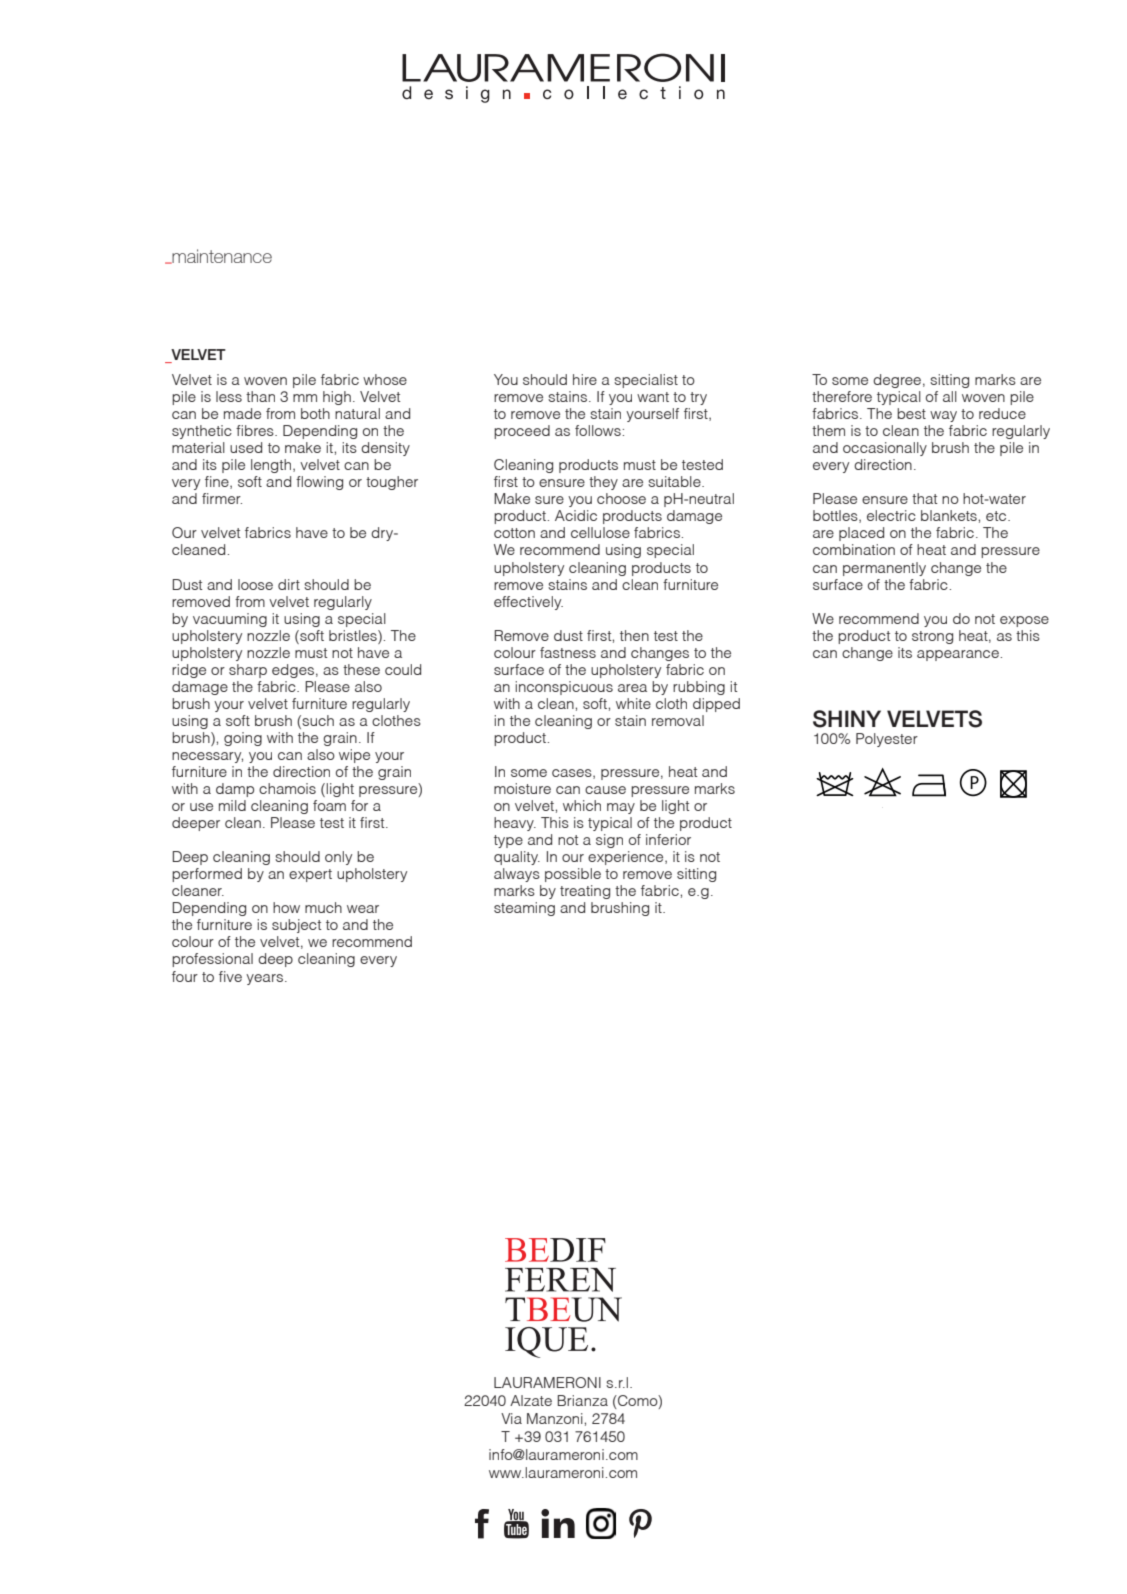 The width and height of the screenshot is (1127, 1594). Describe the element at coordinates (221, 256) in the screenshot. I see `maintenance` at that location.
